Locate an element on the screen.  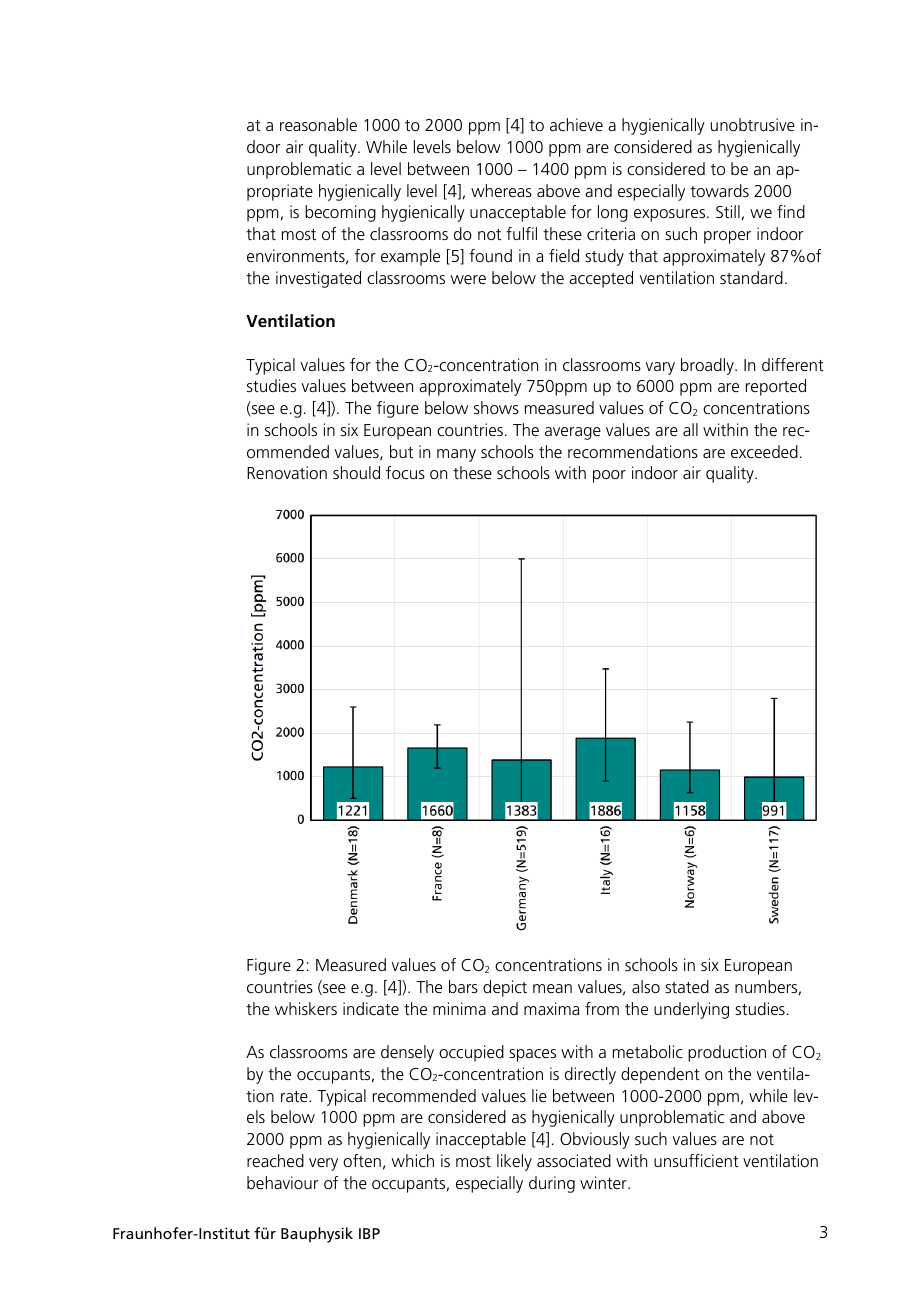
exceeded is located at coordinates (764, 451).
